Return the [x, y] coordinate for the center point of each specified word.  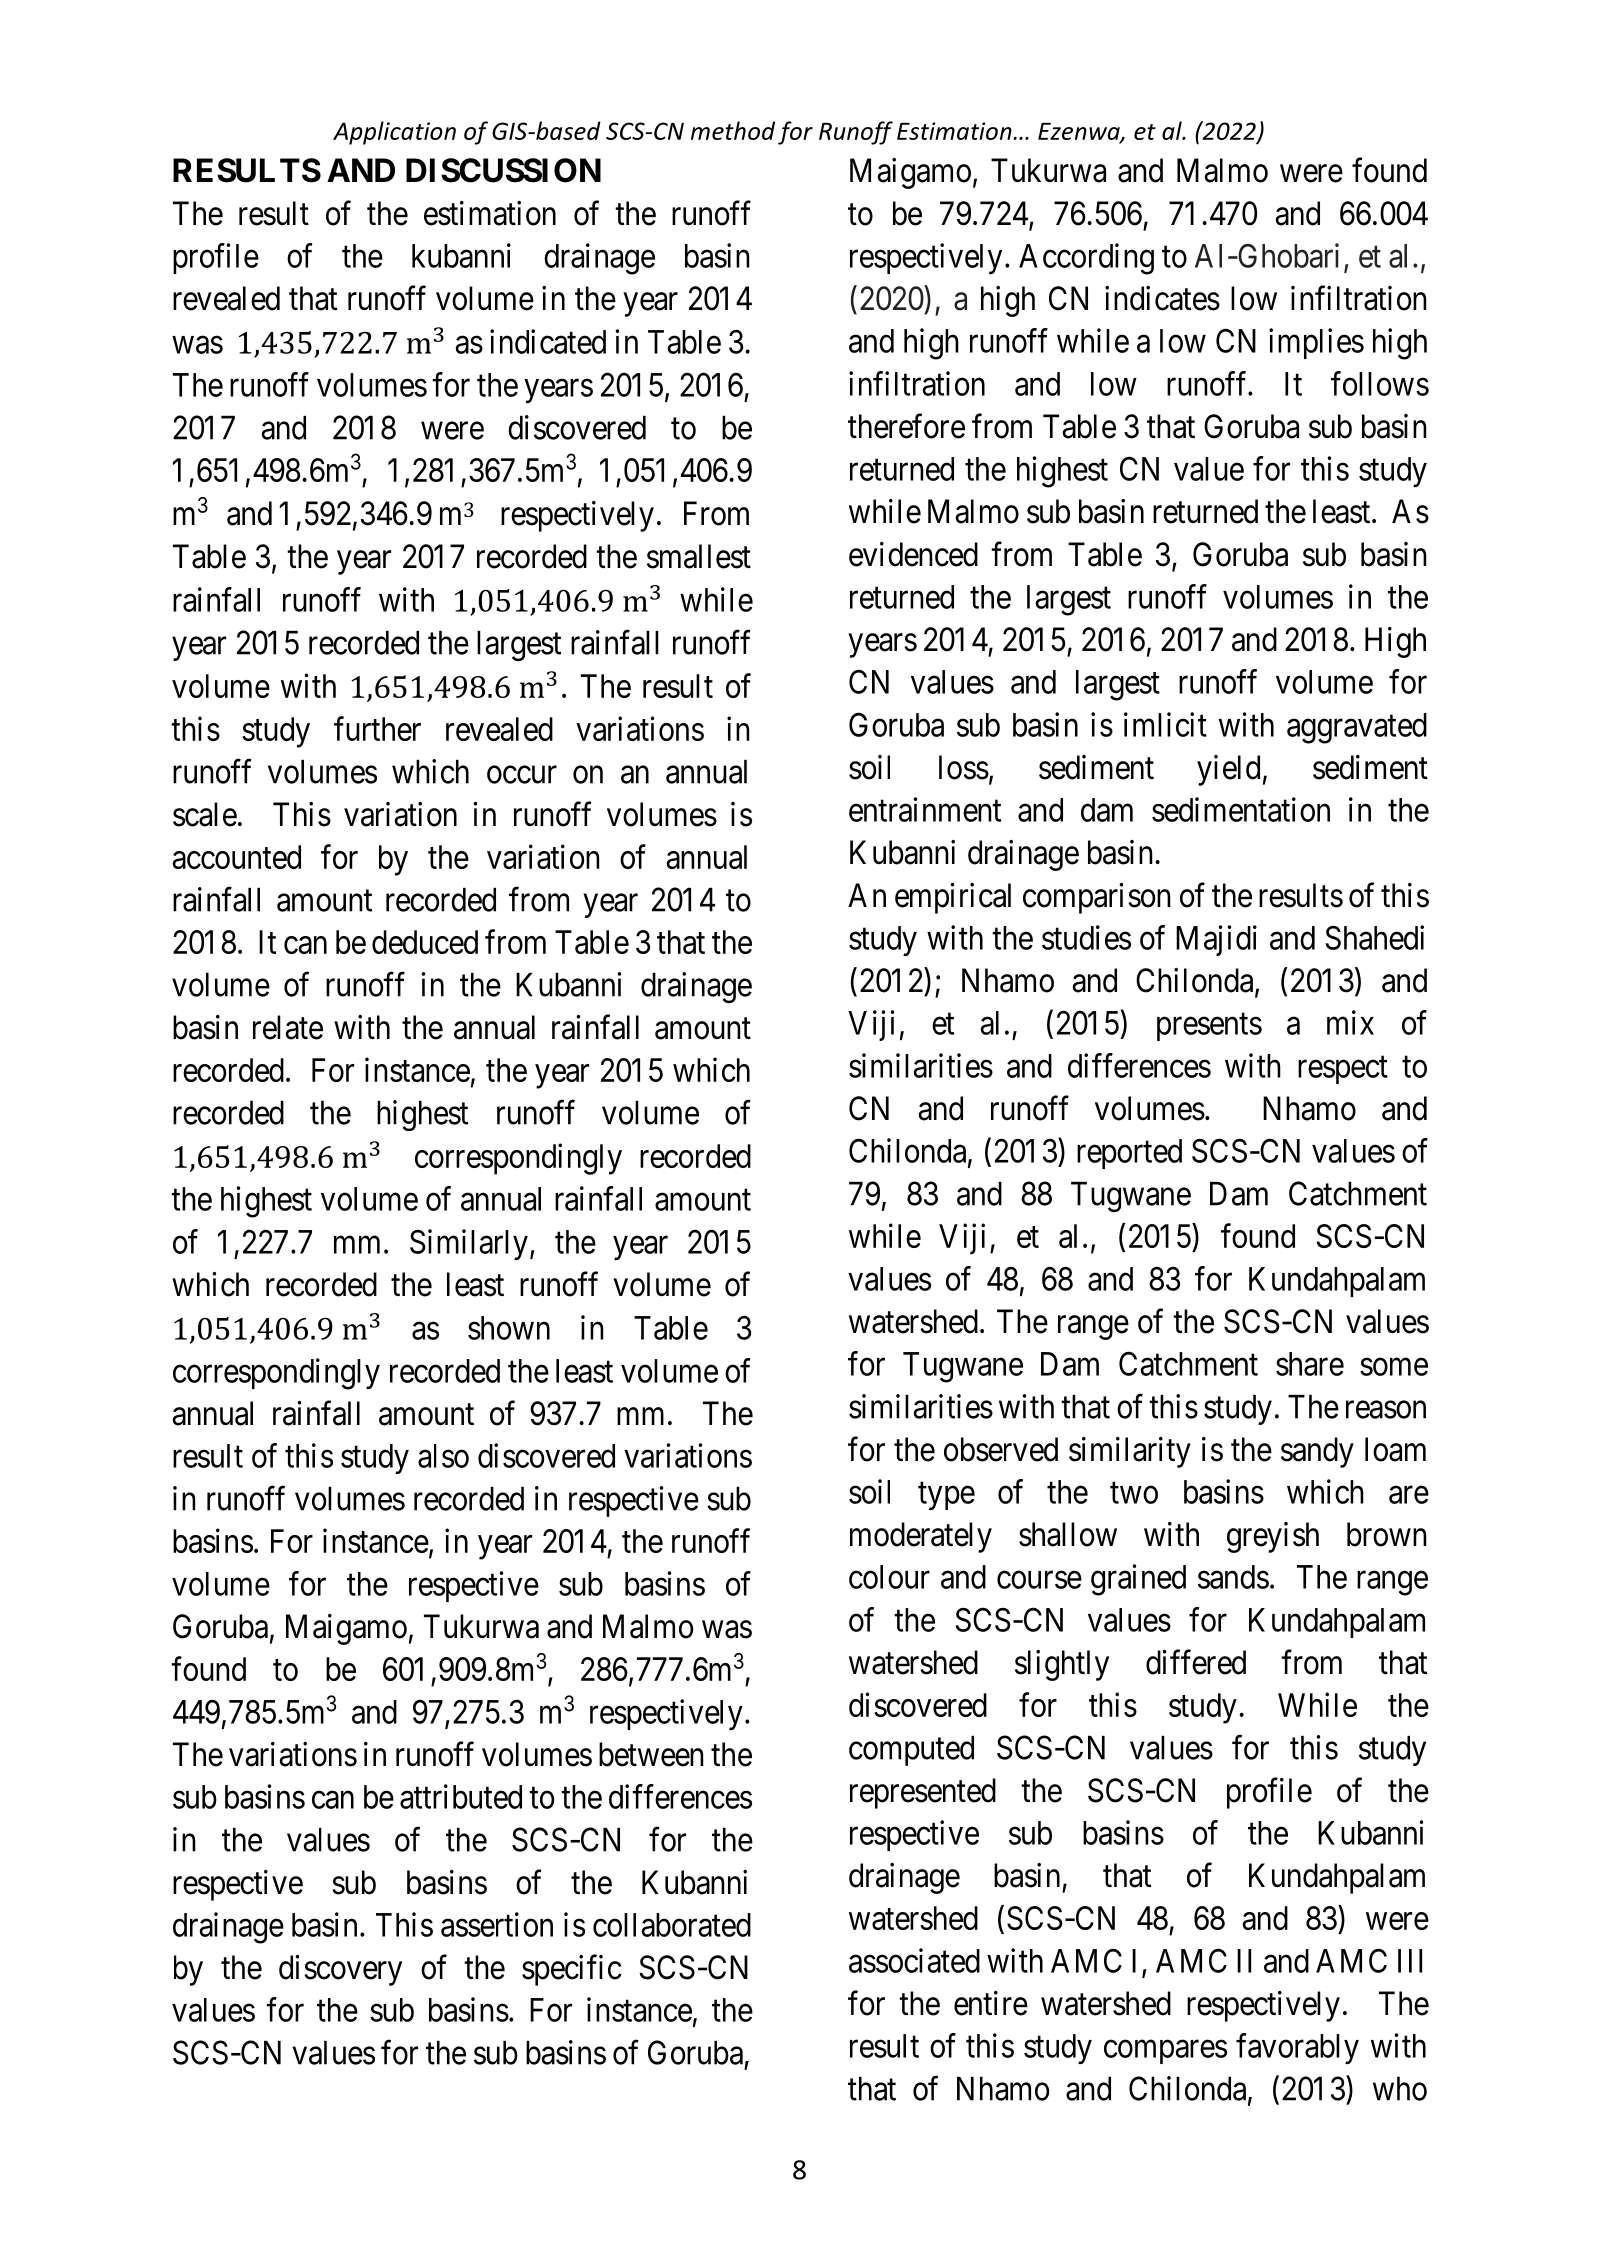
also [443, 1456]
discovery [340, 1970]
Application [394, 133]
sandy [1317, 1452]
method [733, 130]
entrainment [925, 809]
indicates [1162, 298]
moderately [921, 1537]
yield [1228, 770]
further [377, 728]
